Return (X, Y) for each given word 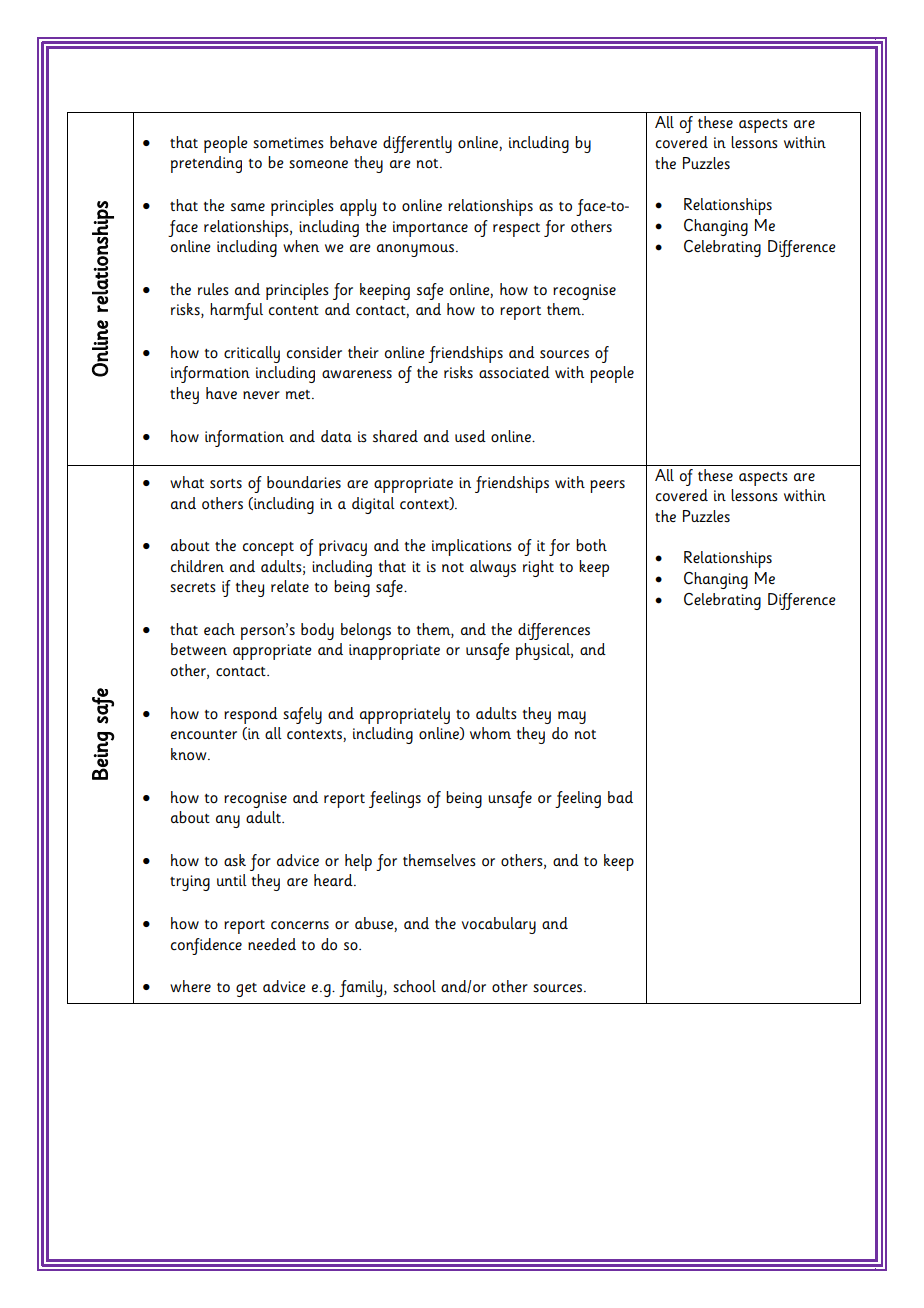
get (246, 990)
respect (516, 230)
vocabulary (499, 925)
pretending (206, 164)
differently (417, 144)
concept (268, 549)
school (414, 986)
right (538, 568)
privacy (343, 548)
